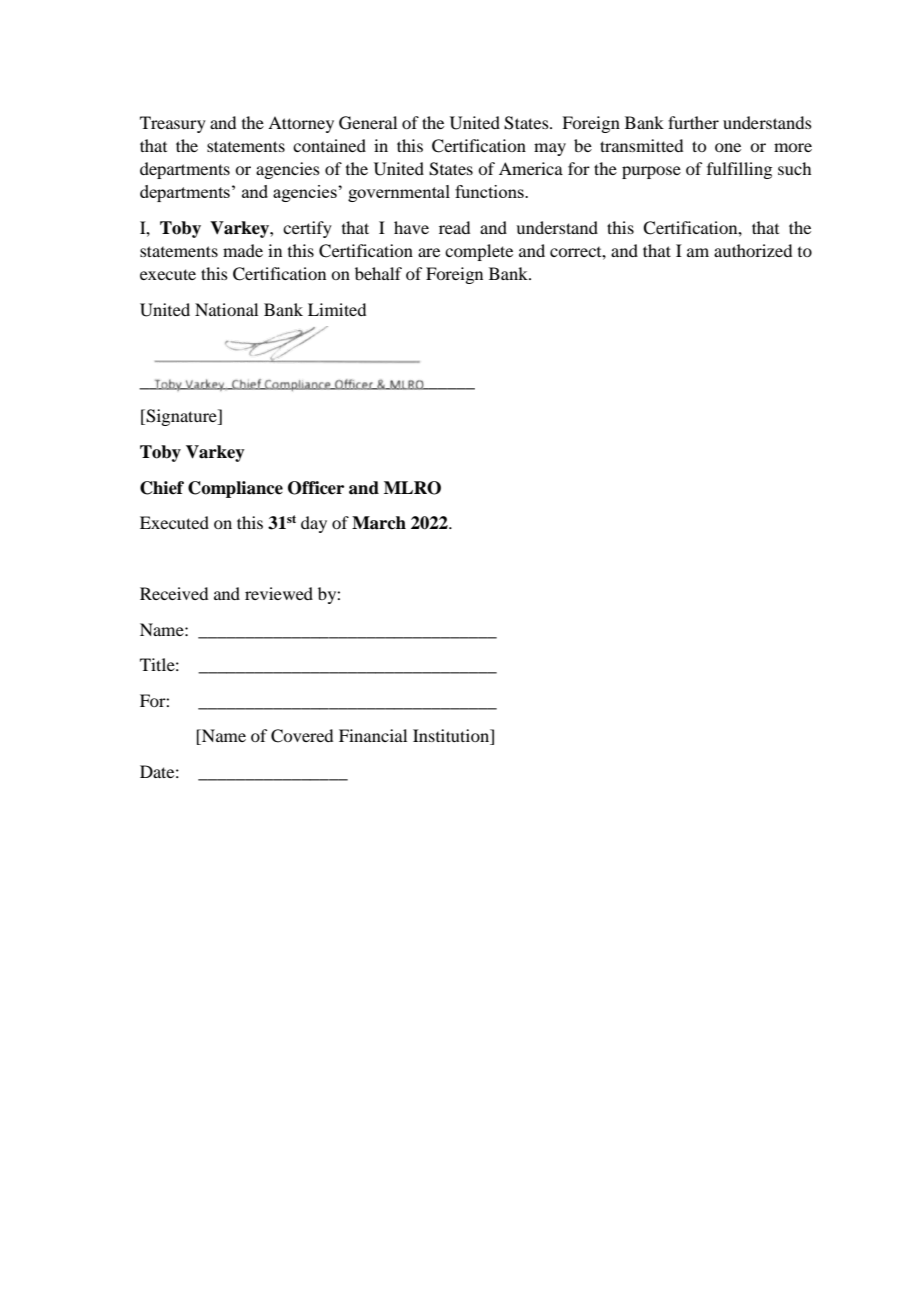 This page has width=924, height=1308. Describe the element at coordinates (301, 124) in the page. I see `Attorney` at that location.
